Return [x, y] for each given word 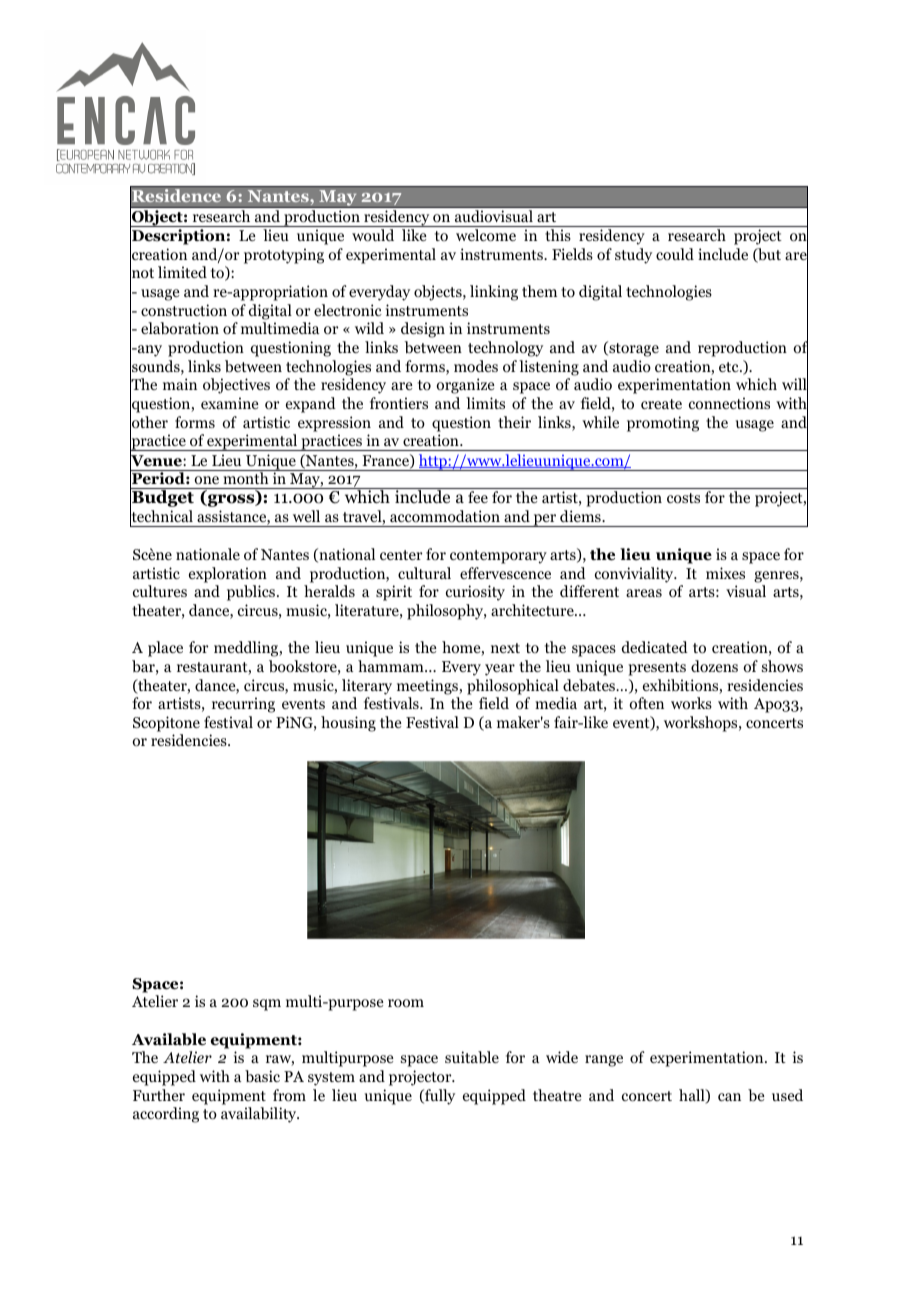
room [406, 1003]
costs [683, 498]
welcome [486, 235]
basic [262, 1076]
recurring [243, 705]
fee [478, 497]
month [246, 477]
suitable [472, 1057]
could [675, 254]
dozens [714, 666]
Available [169, 1039]
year [500, 670]
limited [182, 272]
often [646, 703]
